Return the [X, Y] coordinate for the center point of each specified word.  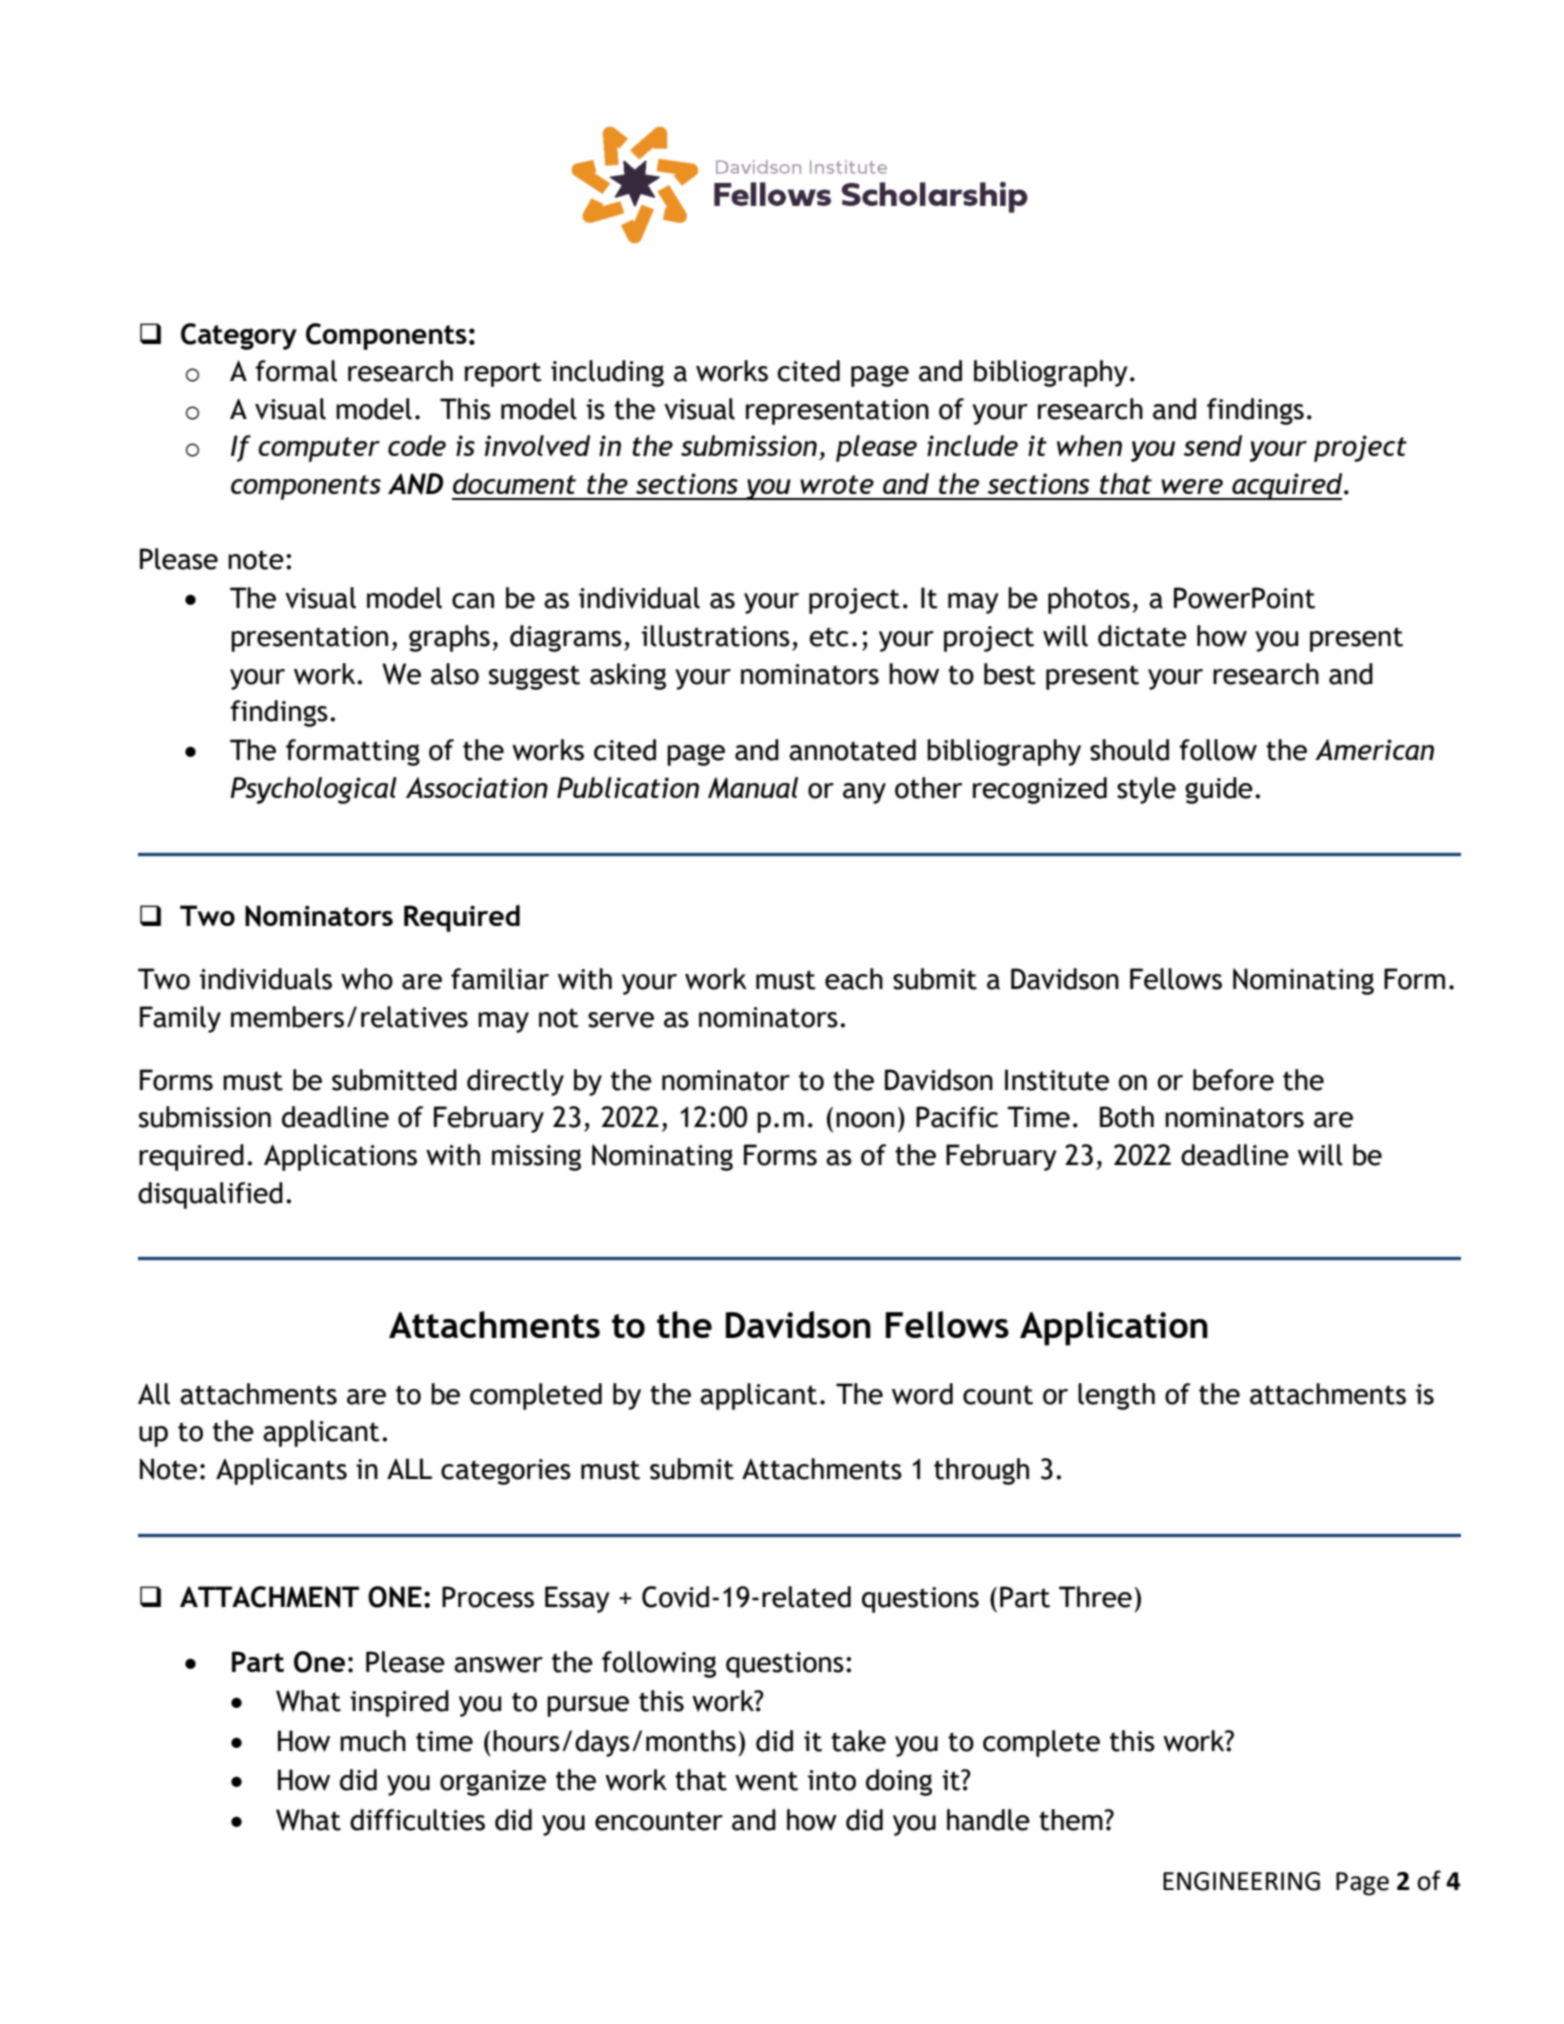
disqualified [210, 1195]
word [922, 1394]
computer [319, 449]
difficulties [417, 1820]
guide [1219, 790]
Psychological [313, 790]
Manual [753, 788]
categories [506, 1472]
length [1116, 1396]
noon [865, 1120]
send [1213, 445]
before [1233, 1080]
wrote [837, 484]
